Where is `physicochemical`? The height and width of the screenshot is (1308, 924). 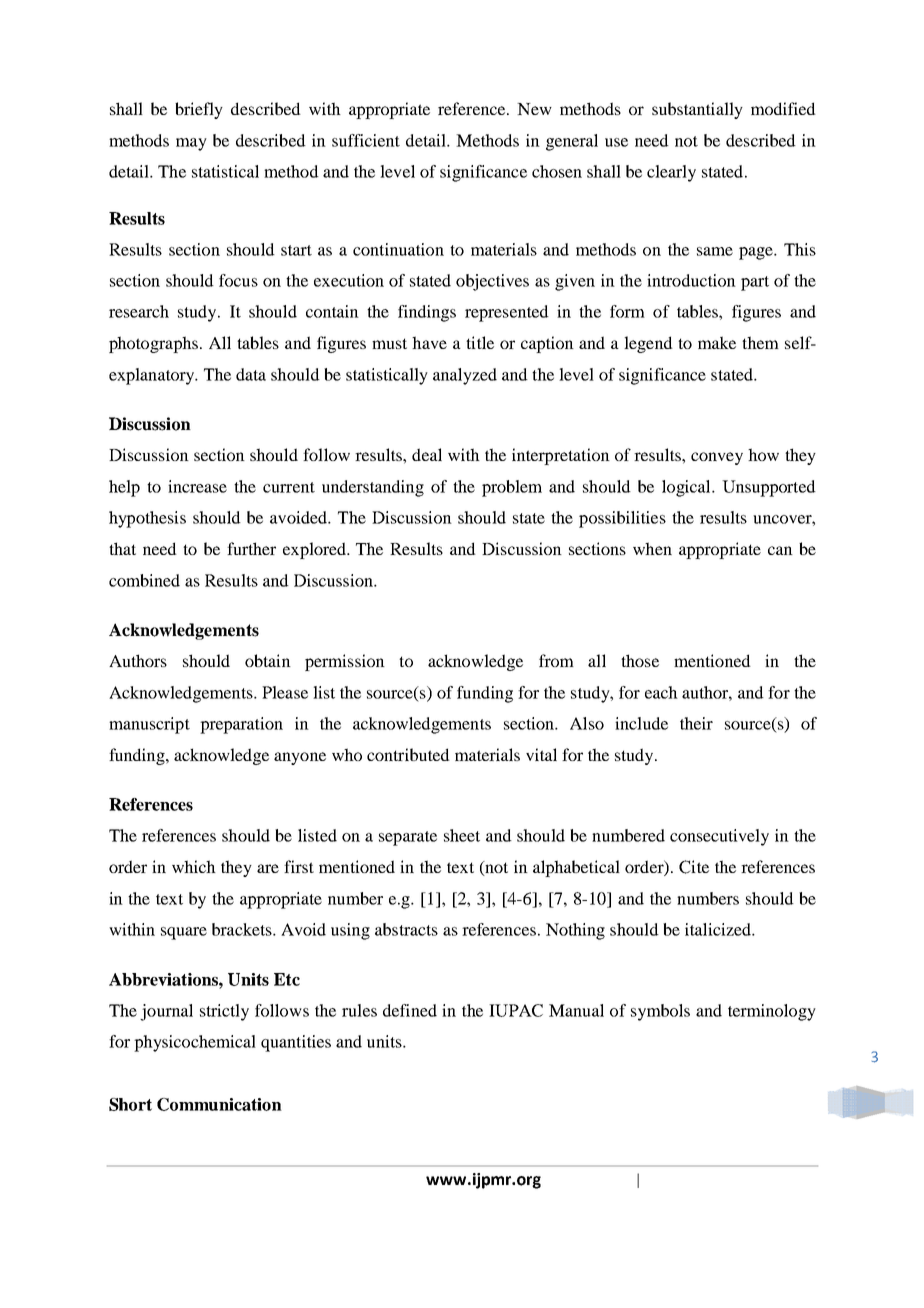 physicochemical is located at coordinates (195, 1043).
